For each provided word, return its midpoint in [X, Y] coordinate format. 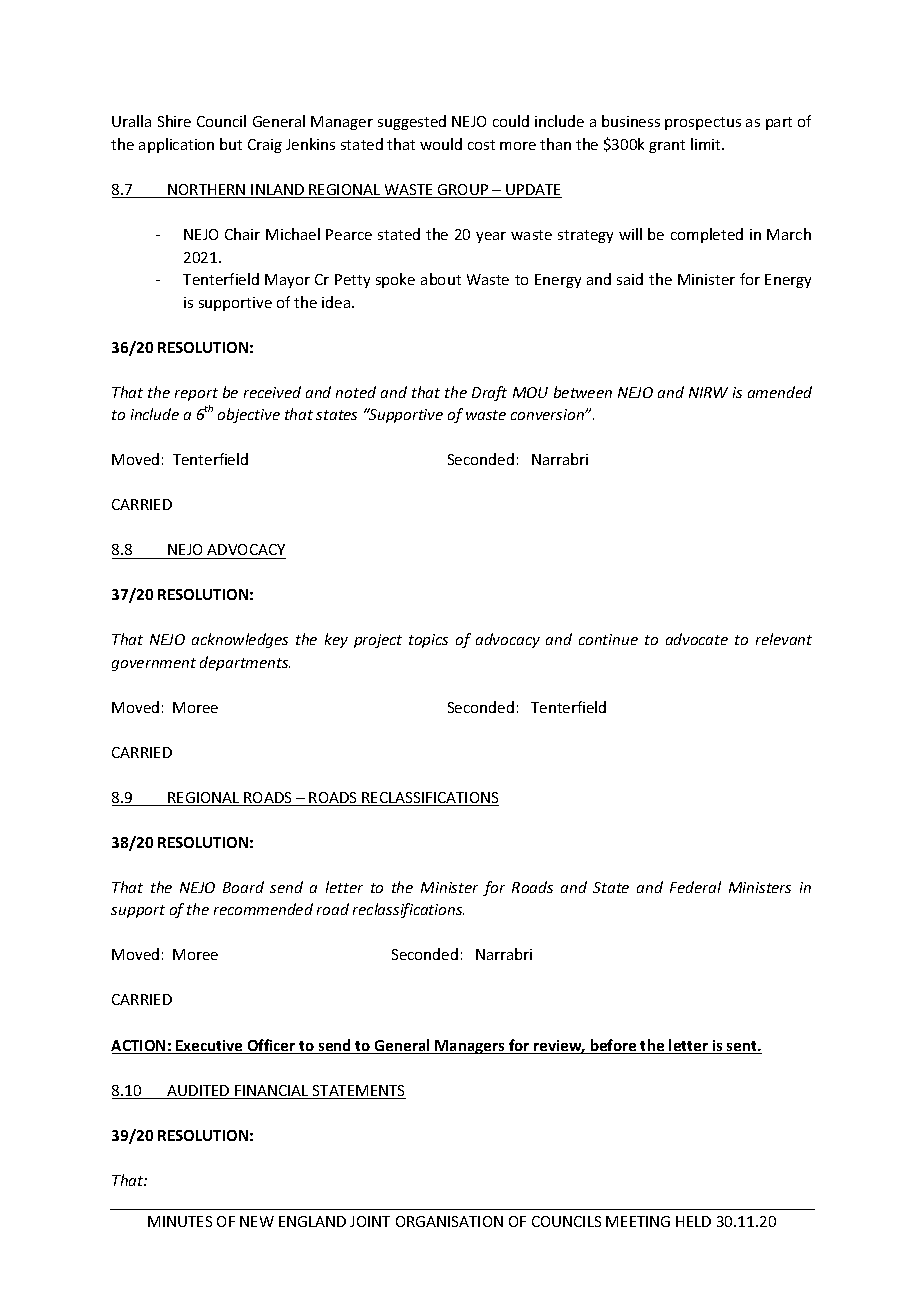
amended [780, 392]
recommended [263, 909]
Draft [489, 393]
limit [707, 144]
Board [243, 887]
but [231, 144]
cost [481, 145]
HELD [693, 1221]
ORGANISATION [449, 1221]
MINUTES [180, 1221]
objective [249, 415]
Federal [695, 887]
